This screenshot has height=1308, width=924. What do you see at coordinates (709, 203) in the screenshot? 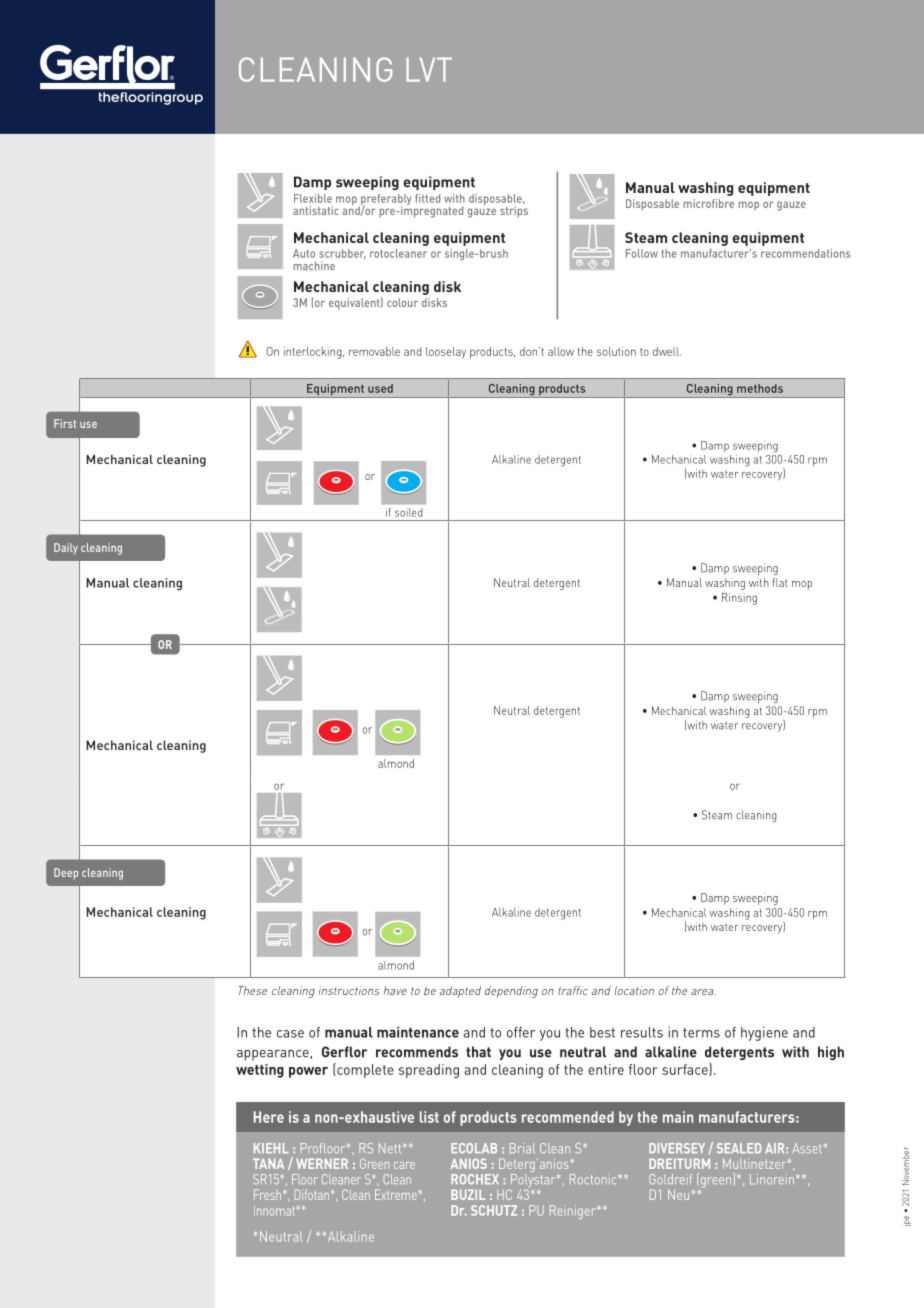
I see `microfibre` at bounding box center [709, 203].
